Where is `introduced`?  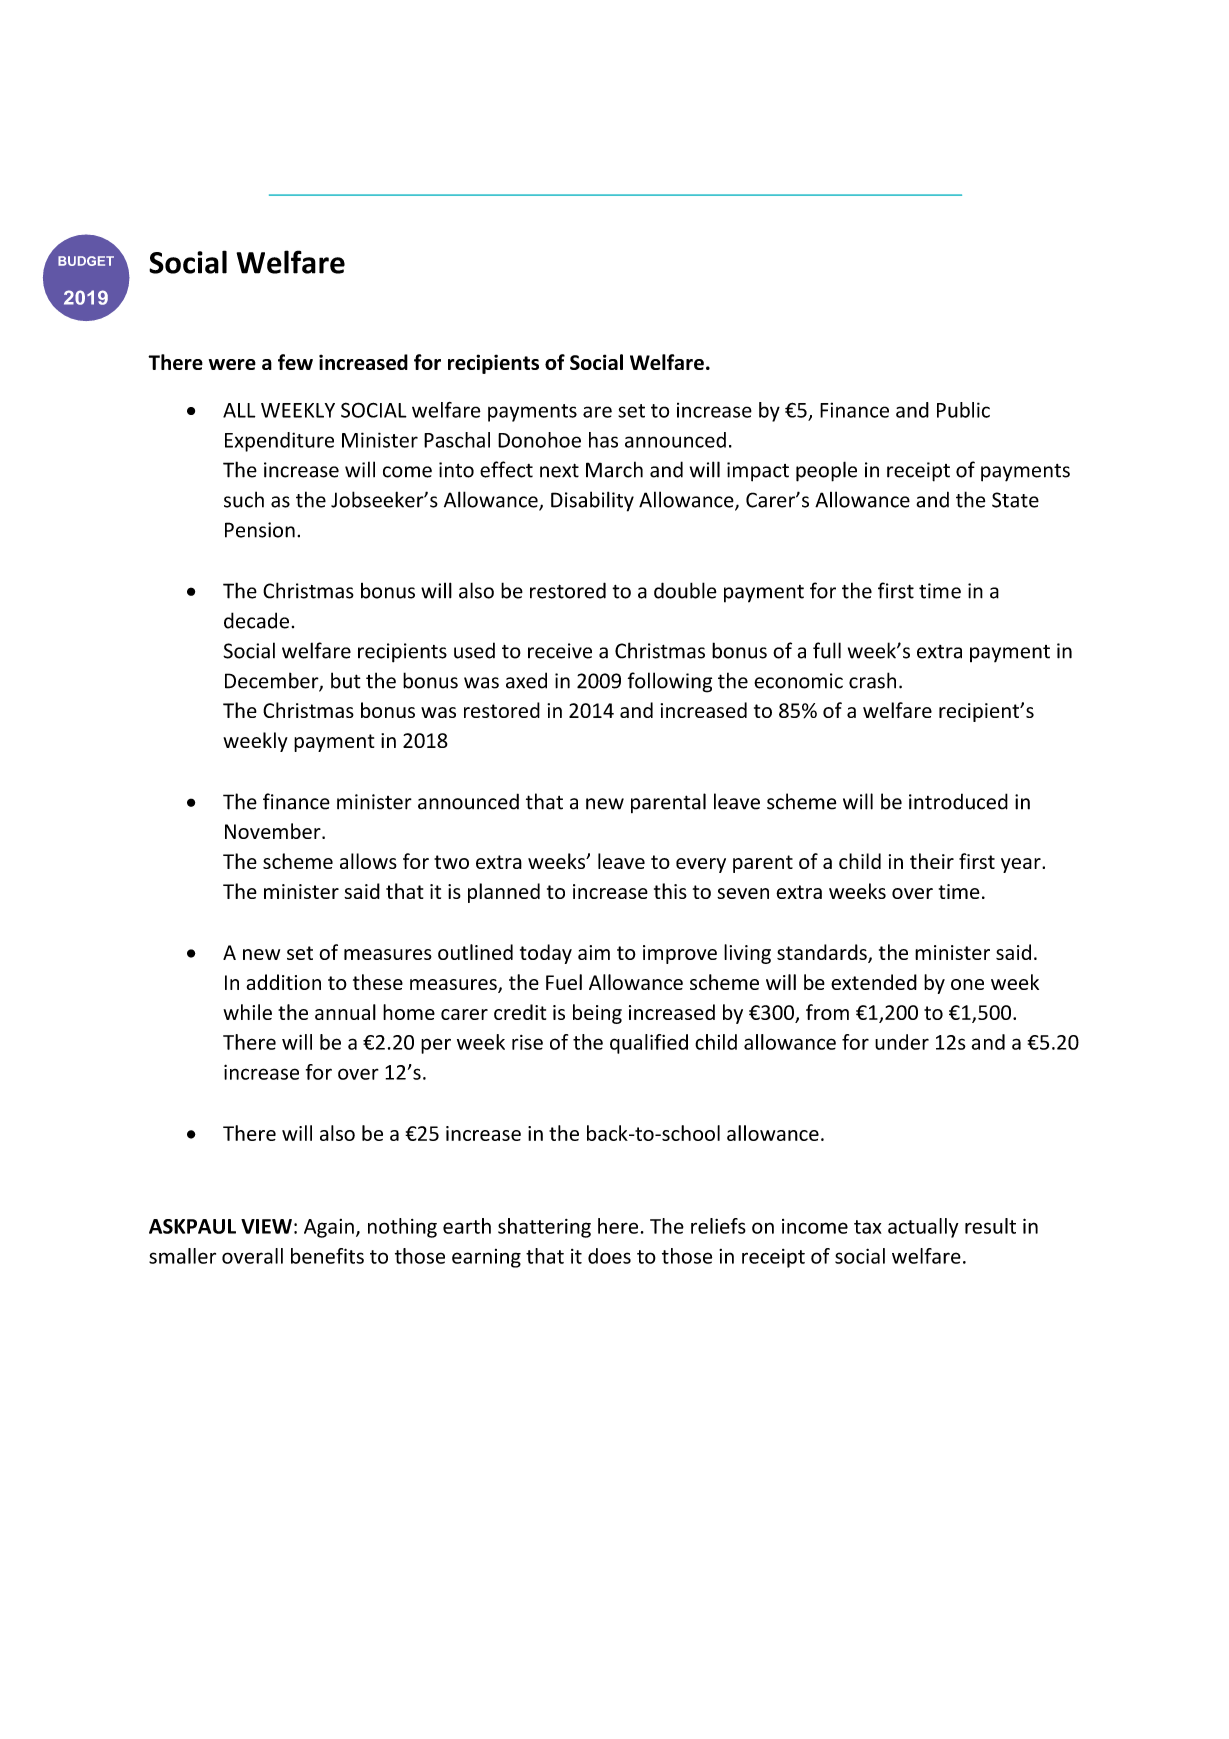 introduced is located at coordinates (958, 801).
